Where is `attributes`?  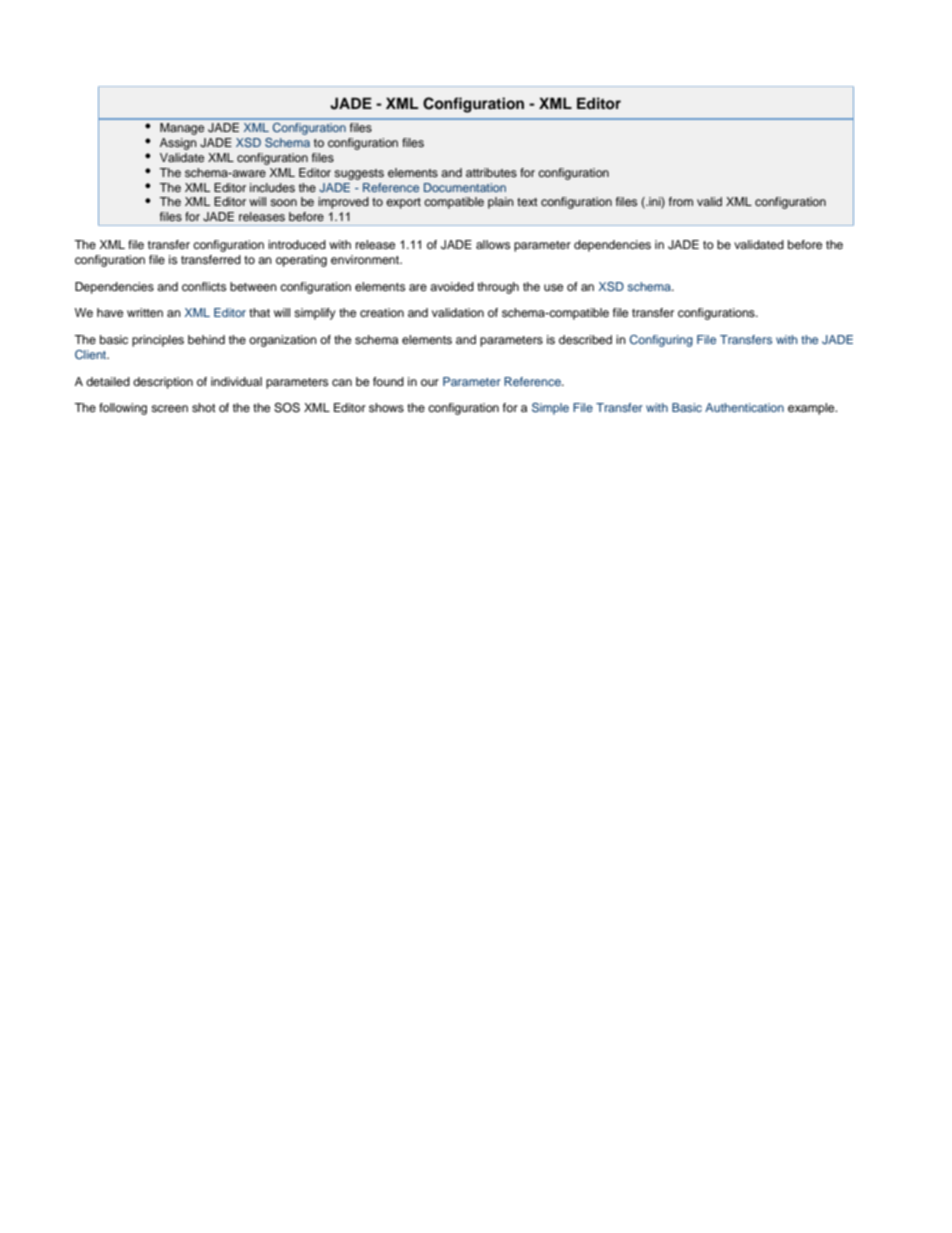 attributes is located at coordinates (491, 172).
